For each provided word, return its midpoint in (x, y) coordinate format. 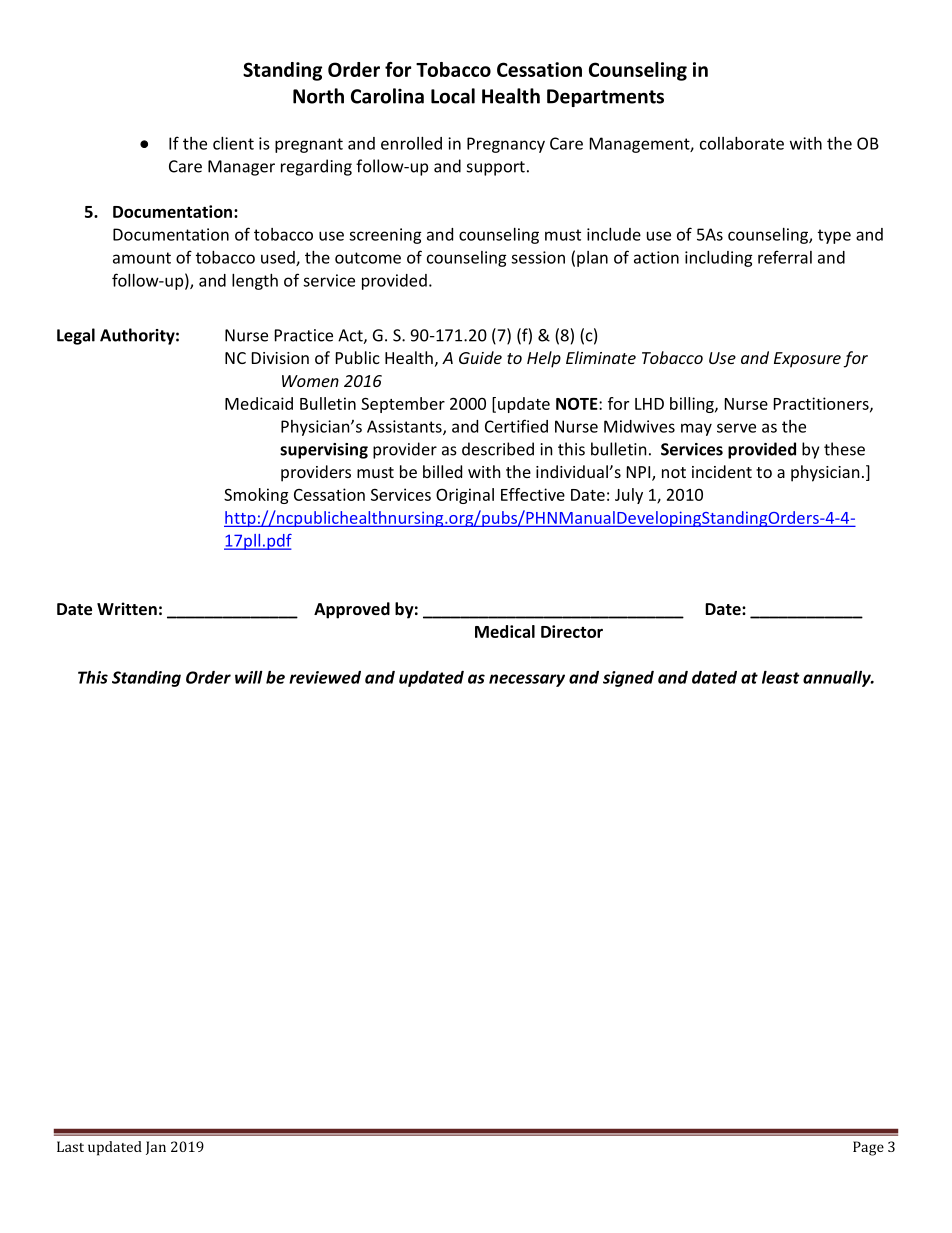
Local (453, 96)
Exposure (807, 360)
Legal (76, 336)
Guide (480, 357)
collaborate (742, 143)
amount (142, 258)
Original (465, 496)
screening (385, 236)
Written (127, 608)
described (498, 449)
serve (736, 428)
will (249, 677)
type (834, 236)
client (233, 143)
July (629, 496)
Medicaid (259, 403)
